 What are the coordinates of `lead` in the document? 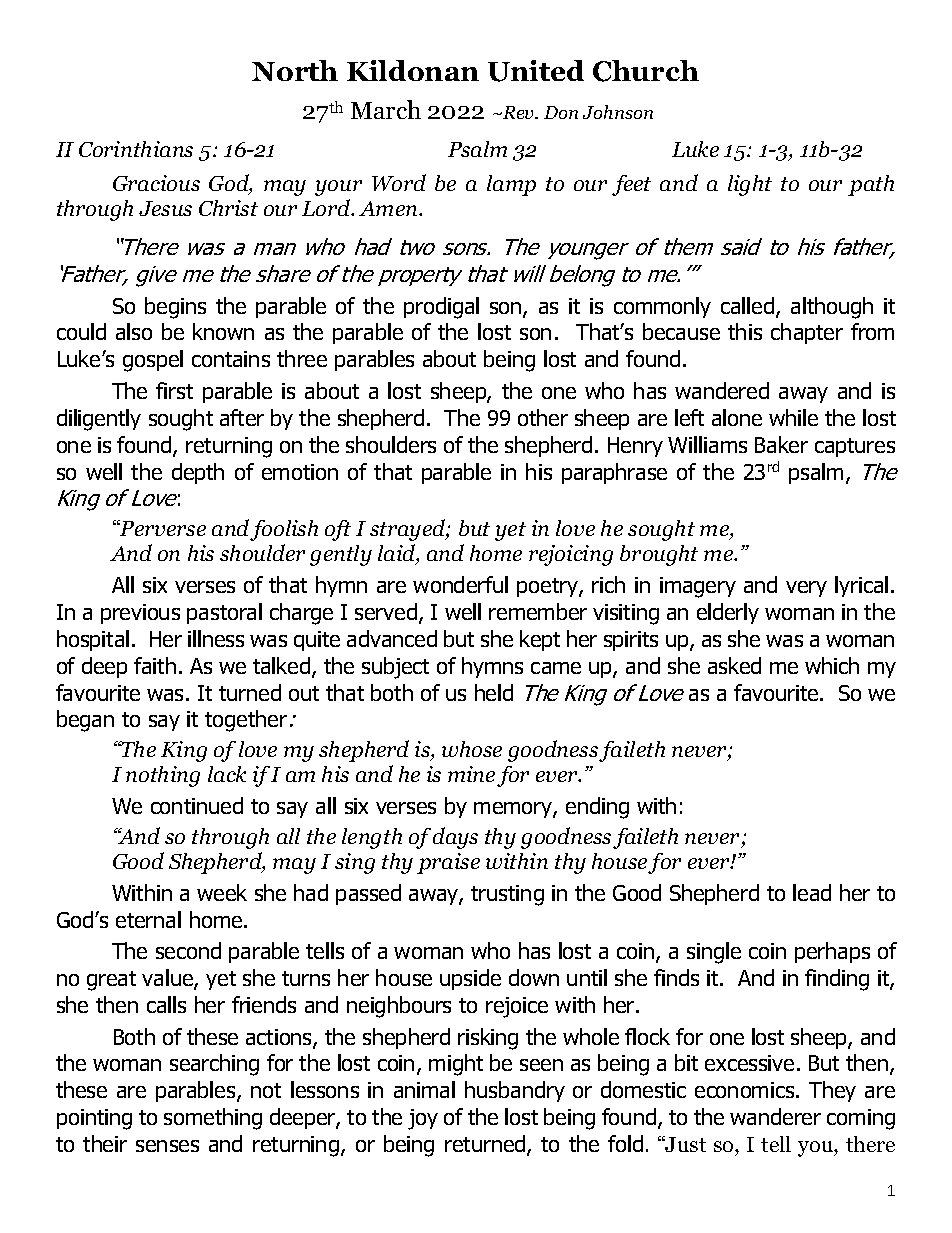 It's located at (812, 892).
